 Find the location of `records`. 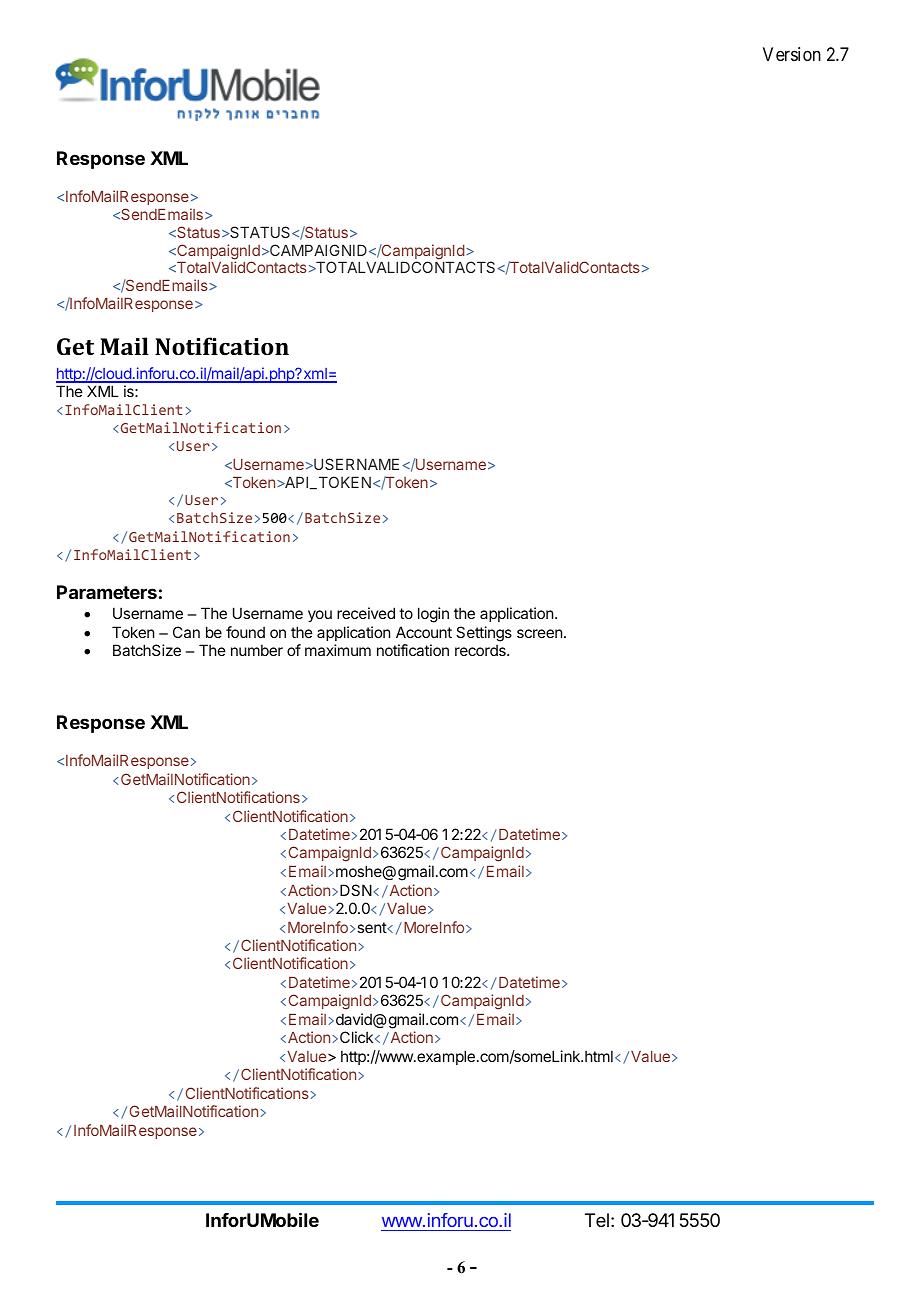

records is located at coordinates (481, 650).
